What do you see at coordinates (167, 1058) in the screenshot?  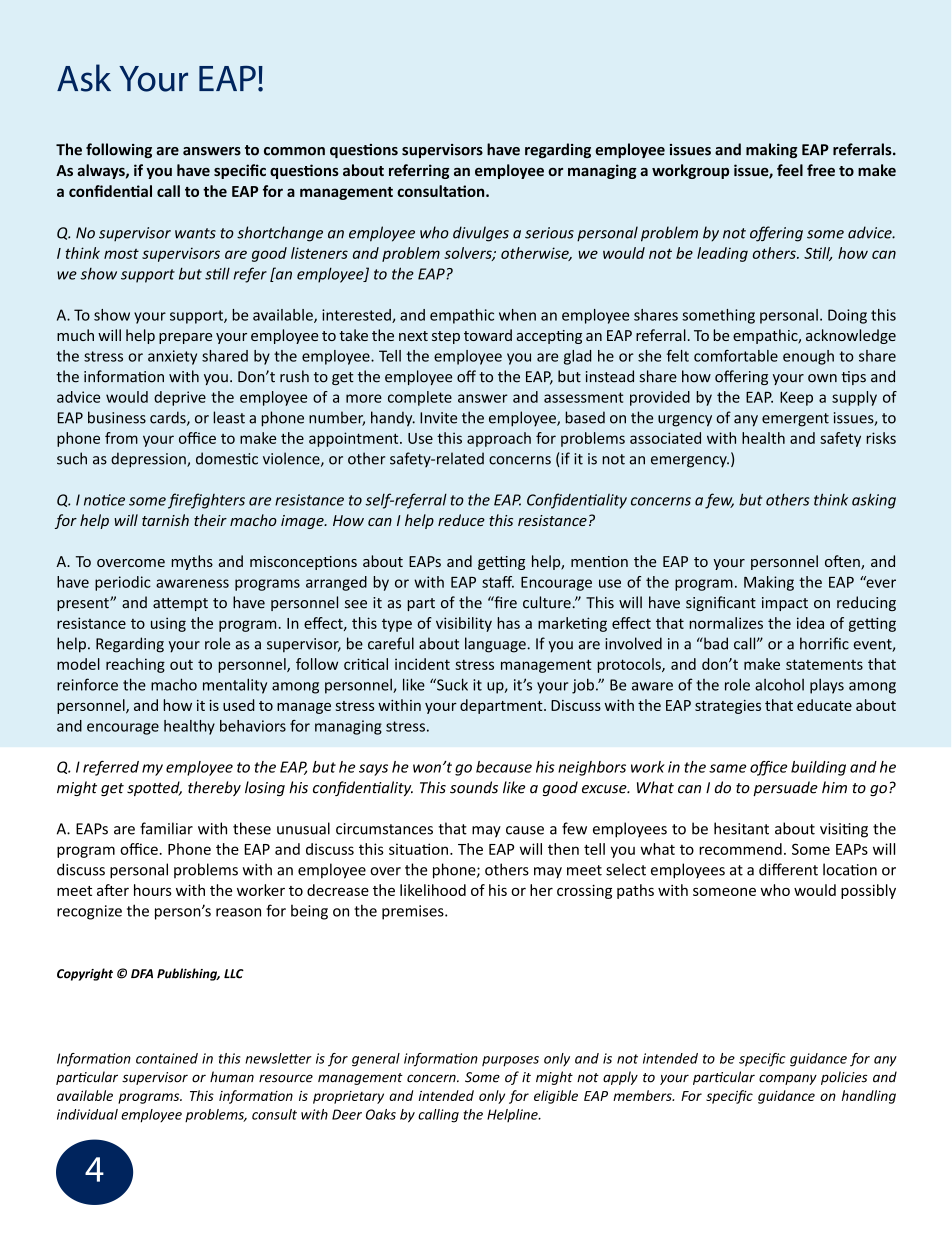 I see `contained` at bounding box center [167, 1058].
